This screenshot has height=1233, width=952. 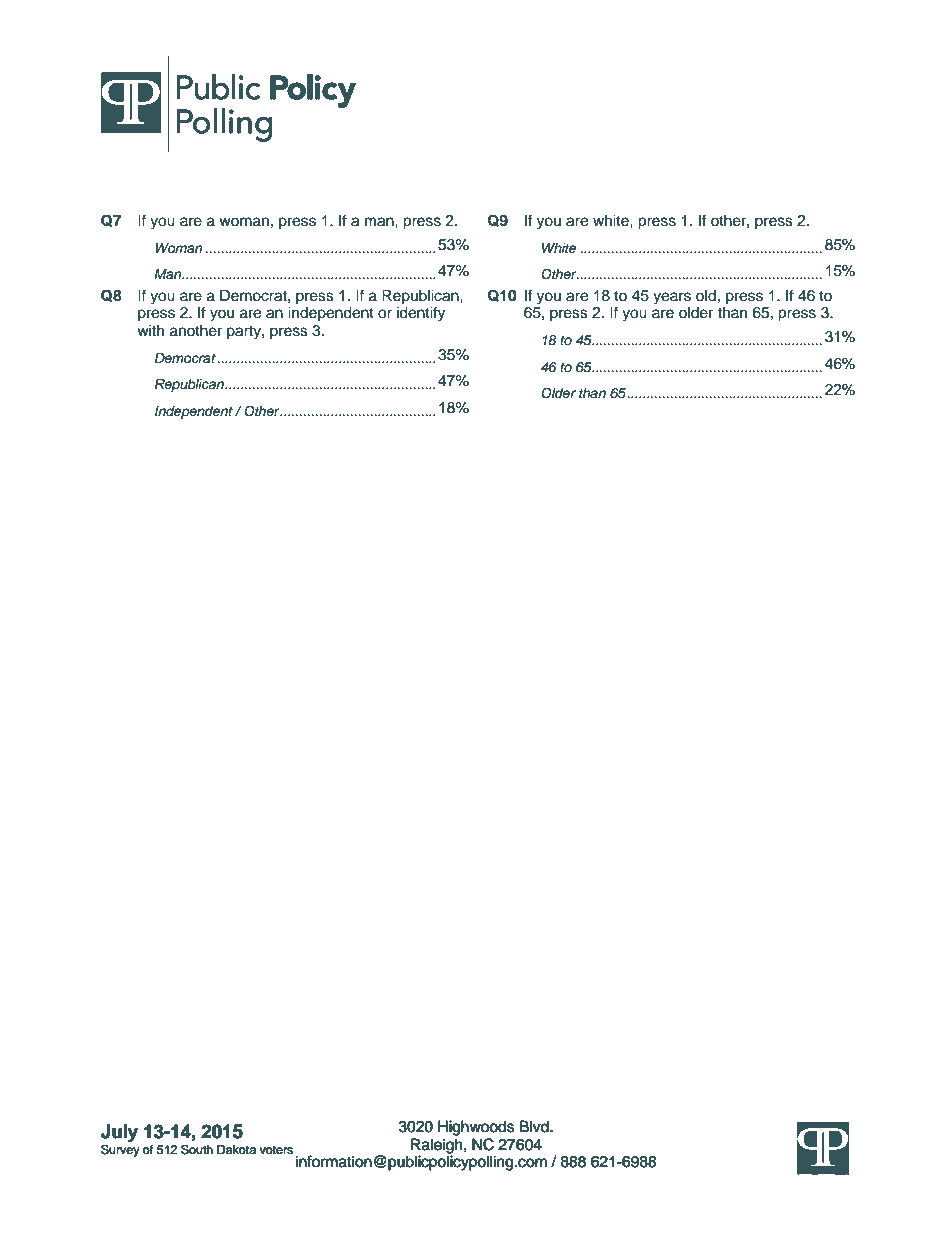 What do you see at coordinates (276, 1150) in the screenshot?
I see `voters` at bounding box center [276, 1150].
